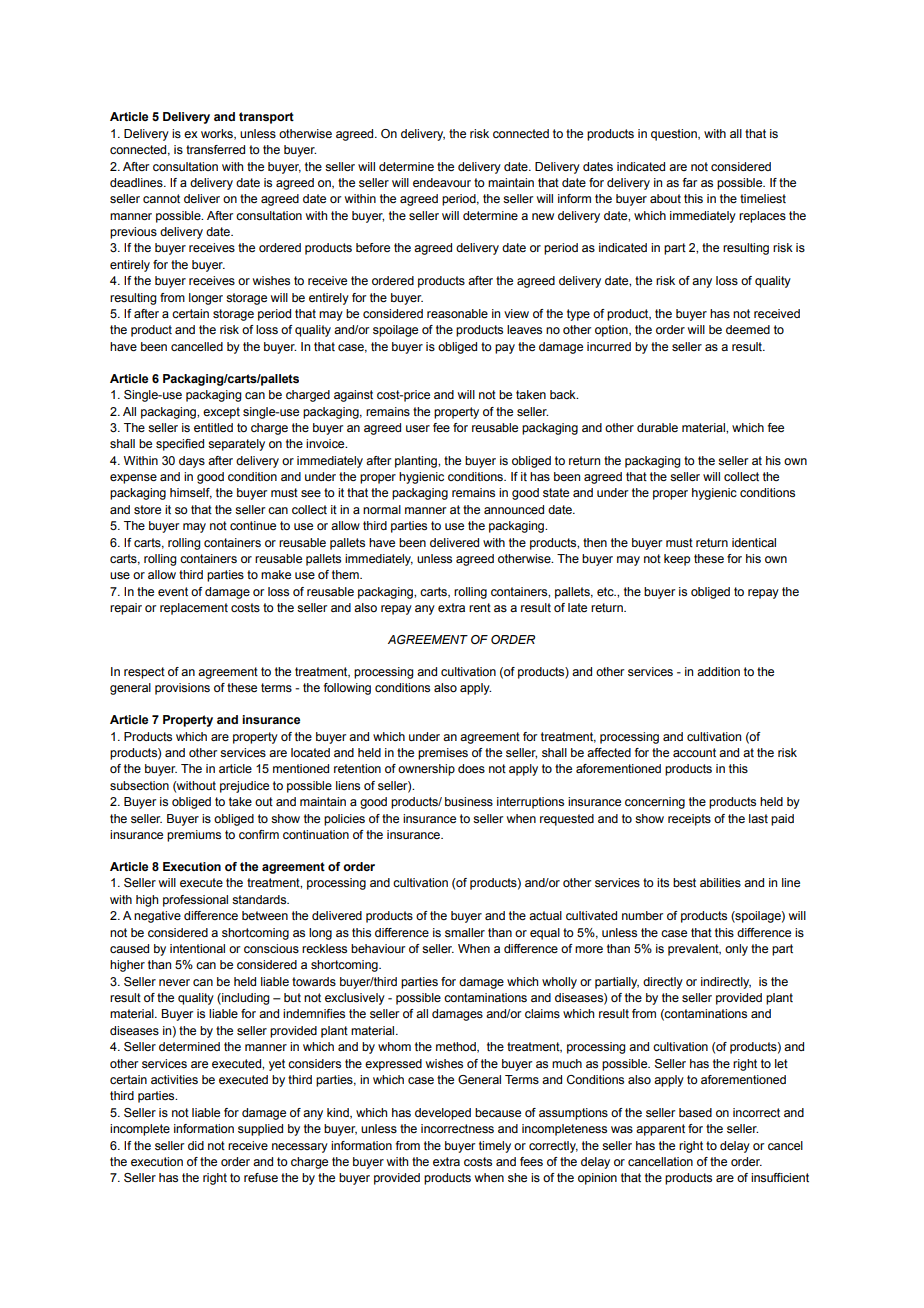  Describe the element at coordinates (495, 1147) in the image. I see `timely` at that location.
